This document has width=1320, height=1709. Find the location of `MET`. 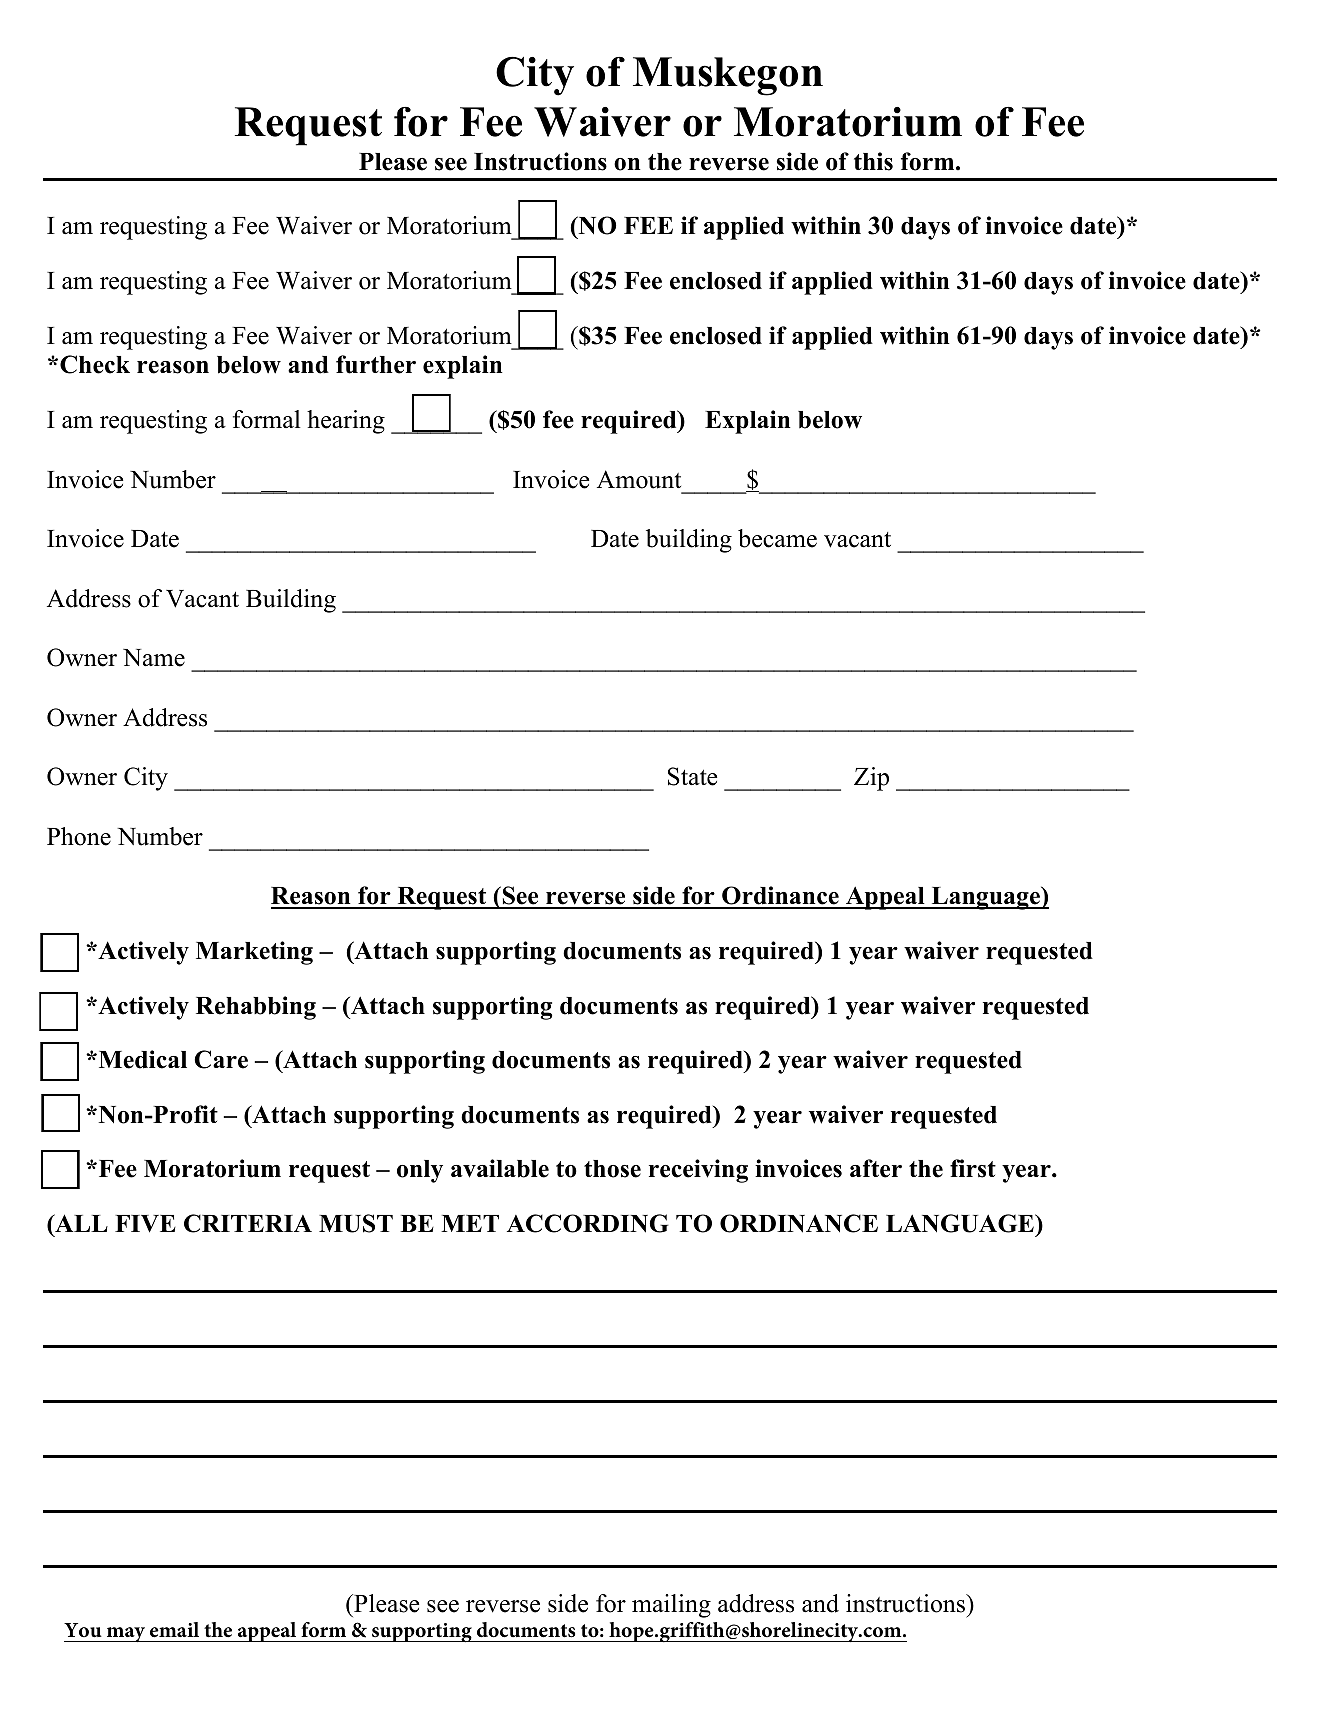

MET is located at coordinates (470, 1223).
